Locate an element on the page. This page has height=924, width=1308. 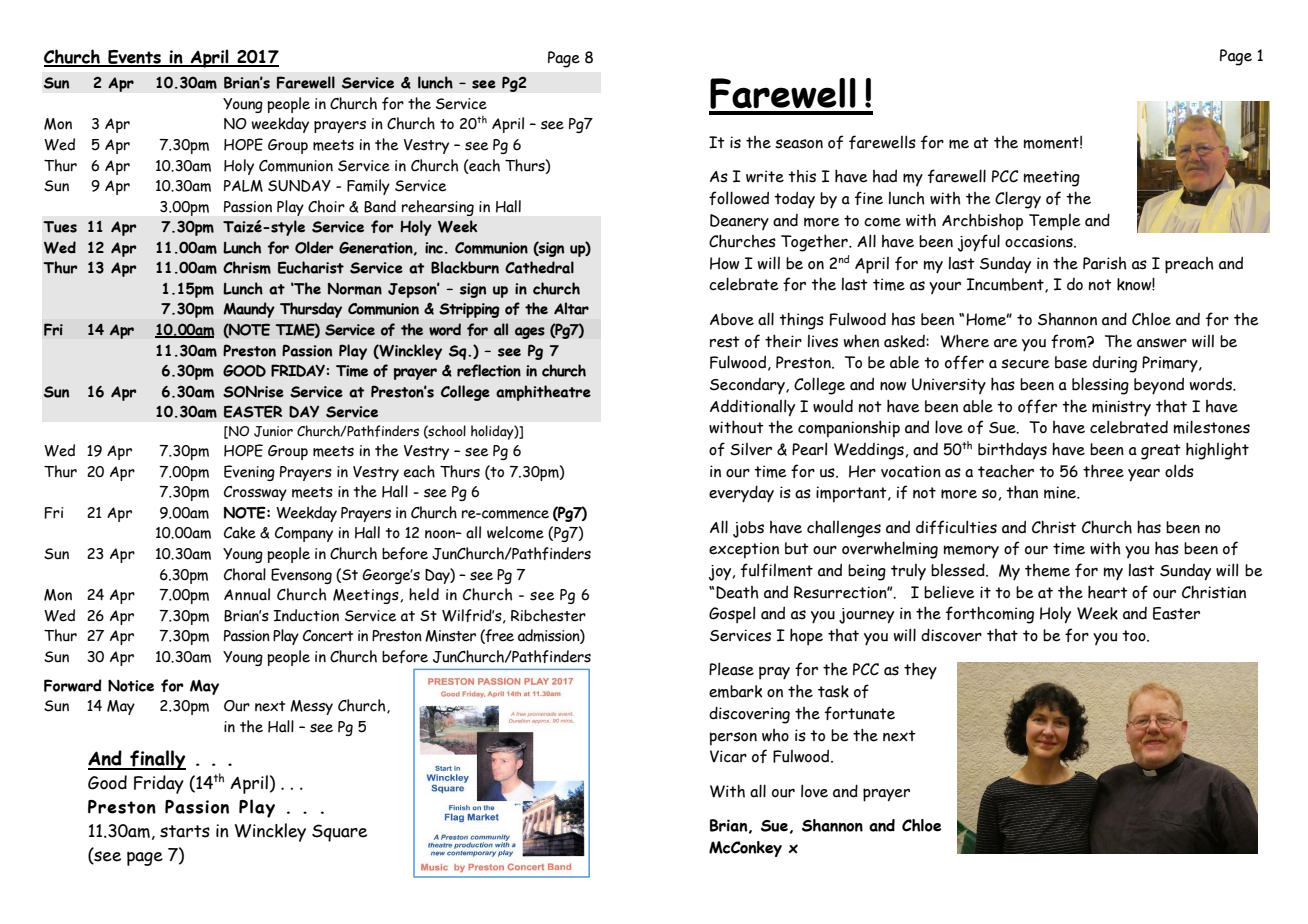
Events is located at coordinates (134, 58).
